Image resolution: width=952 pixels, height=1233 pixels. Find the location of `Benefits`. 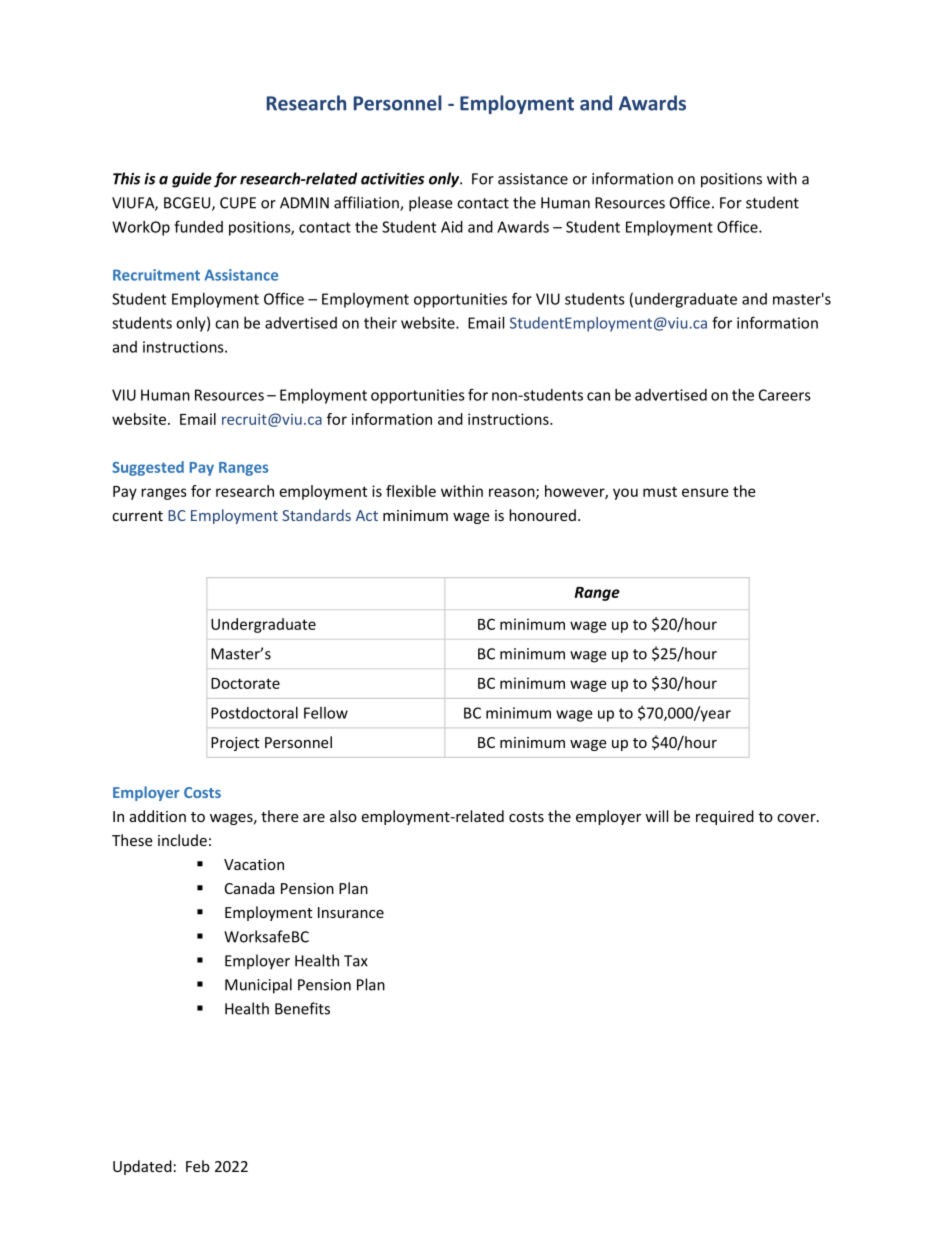

Benefits is located at coordinates (302, 1008).
